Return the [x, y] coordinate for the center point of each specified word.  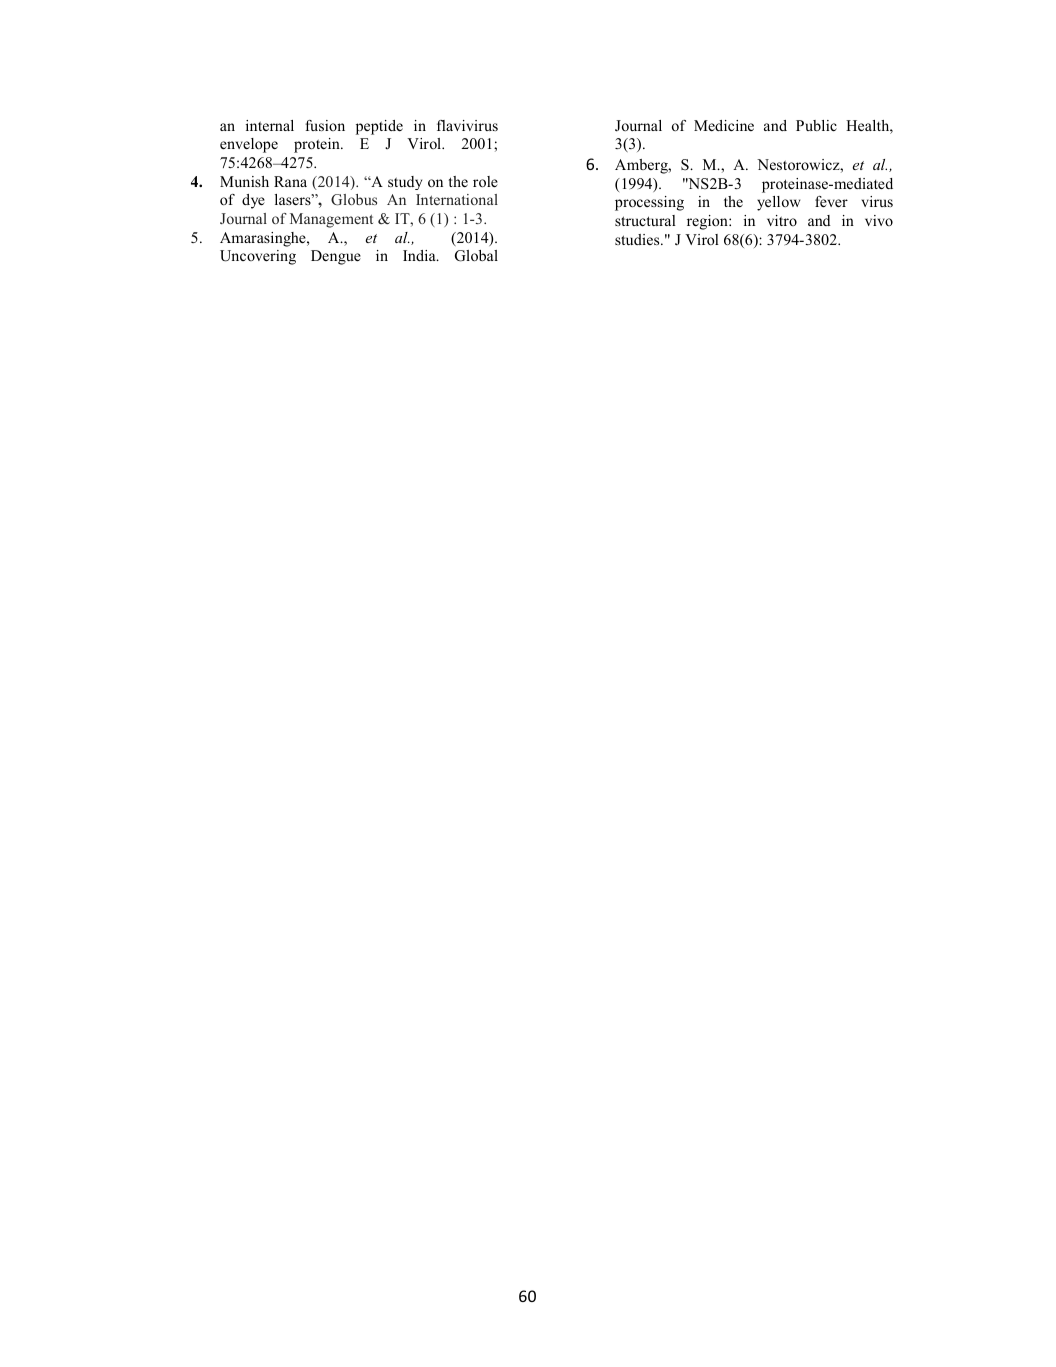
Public [816, 125]
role [485, 181]
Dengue [336, 257]
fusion [325, 125]
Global [476, 256]
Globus [354, 200]
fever [831, 201]
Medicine [724, 125]
